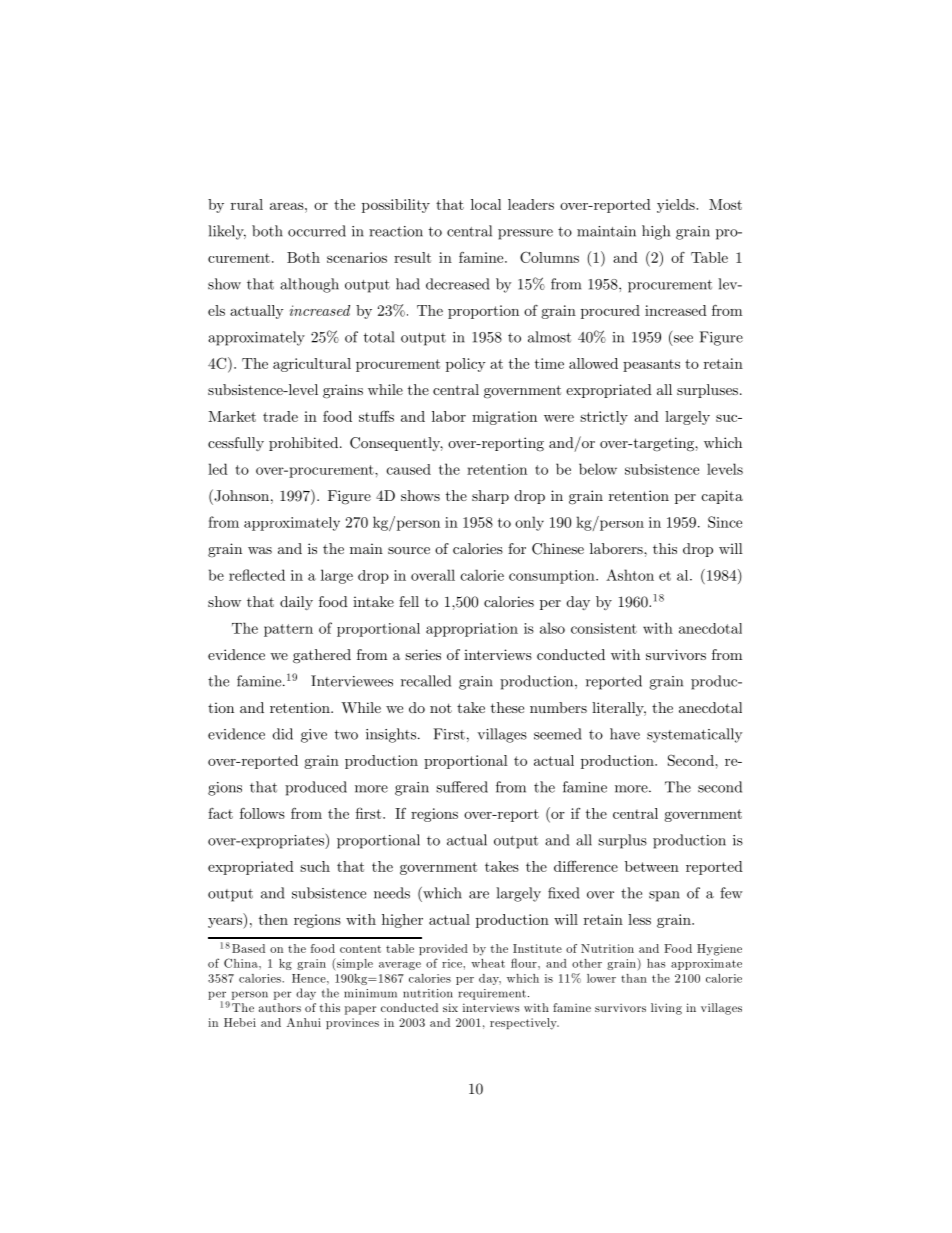  Describe the element at coordinates (486, 204) in the page. I see `local` at that location.
